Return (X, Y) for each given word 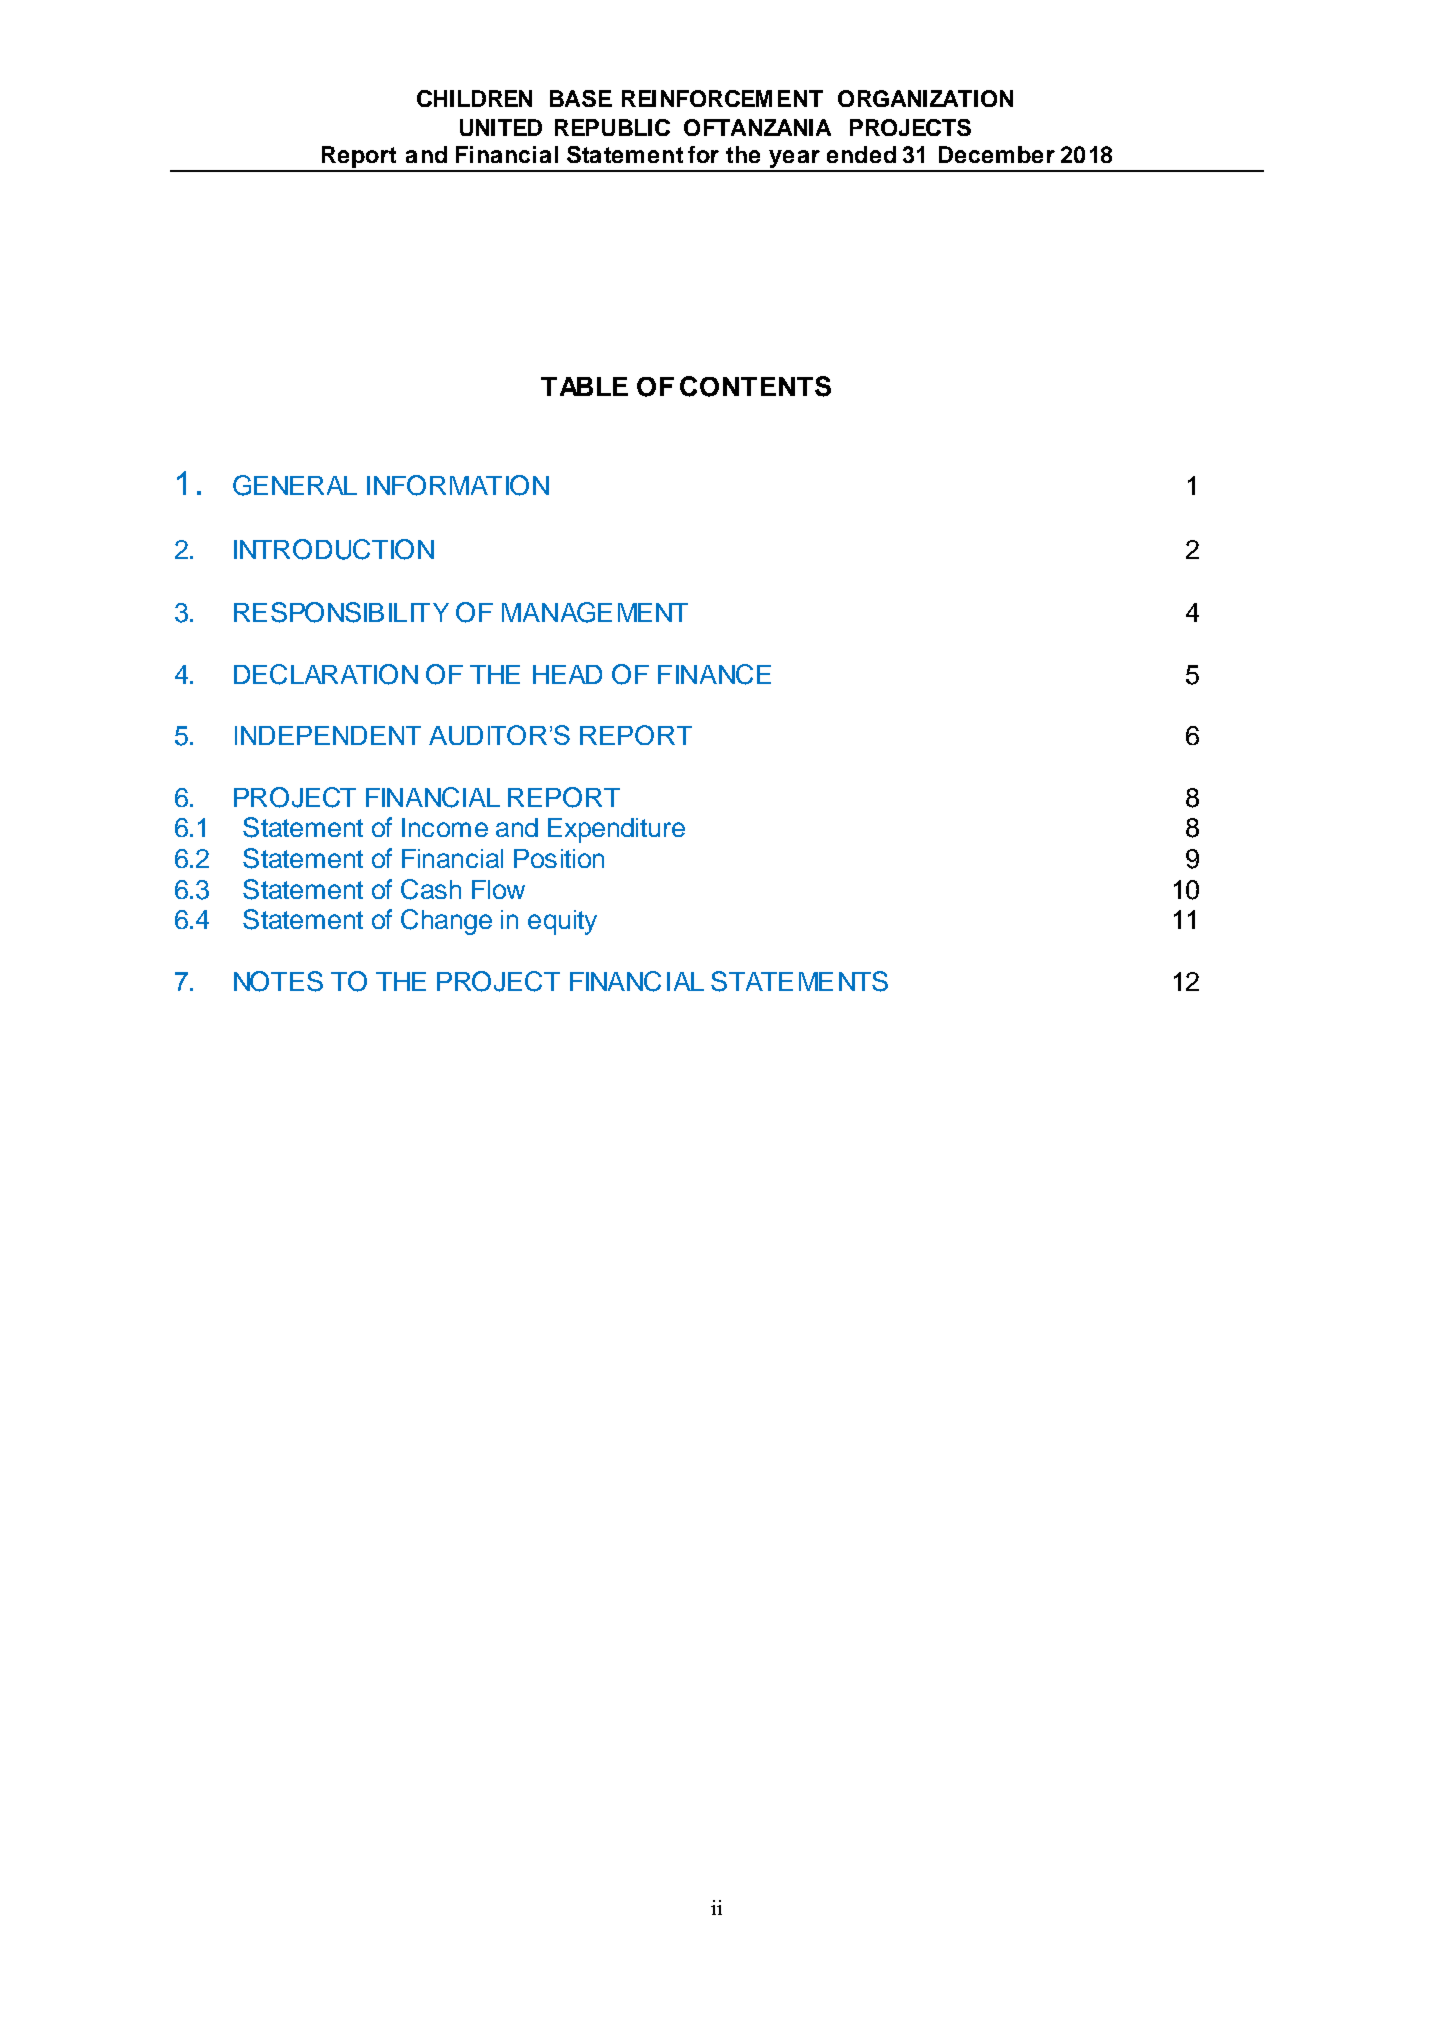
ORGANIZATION (925, 98)
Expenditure (616, 830)
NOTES (278, 981)
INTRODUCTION (334, 549)
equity (562, 922)
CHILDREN (474, 98)
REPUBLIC (612, 127)
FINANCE (714, 674)
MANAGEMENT (595, 612)
